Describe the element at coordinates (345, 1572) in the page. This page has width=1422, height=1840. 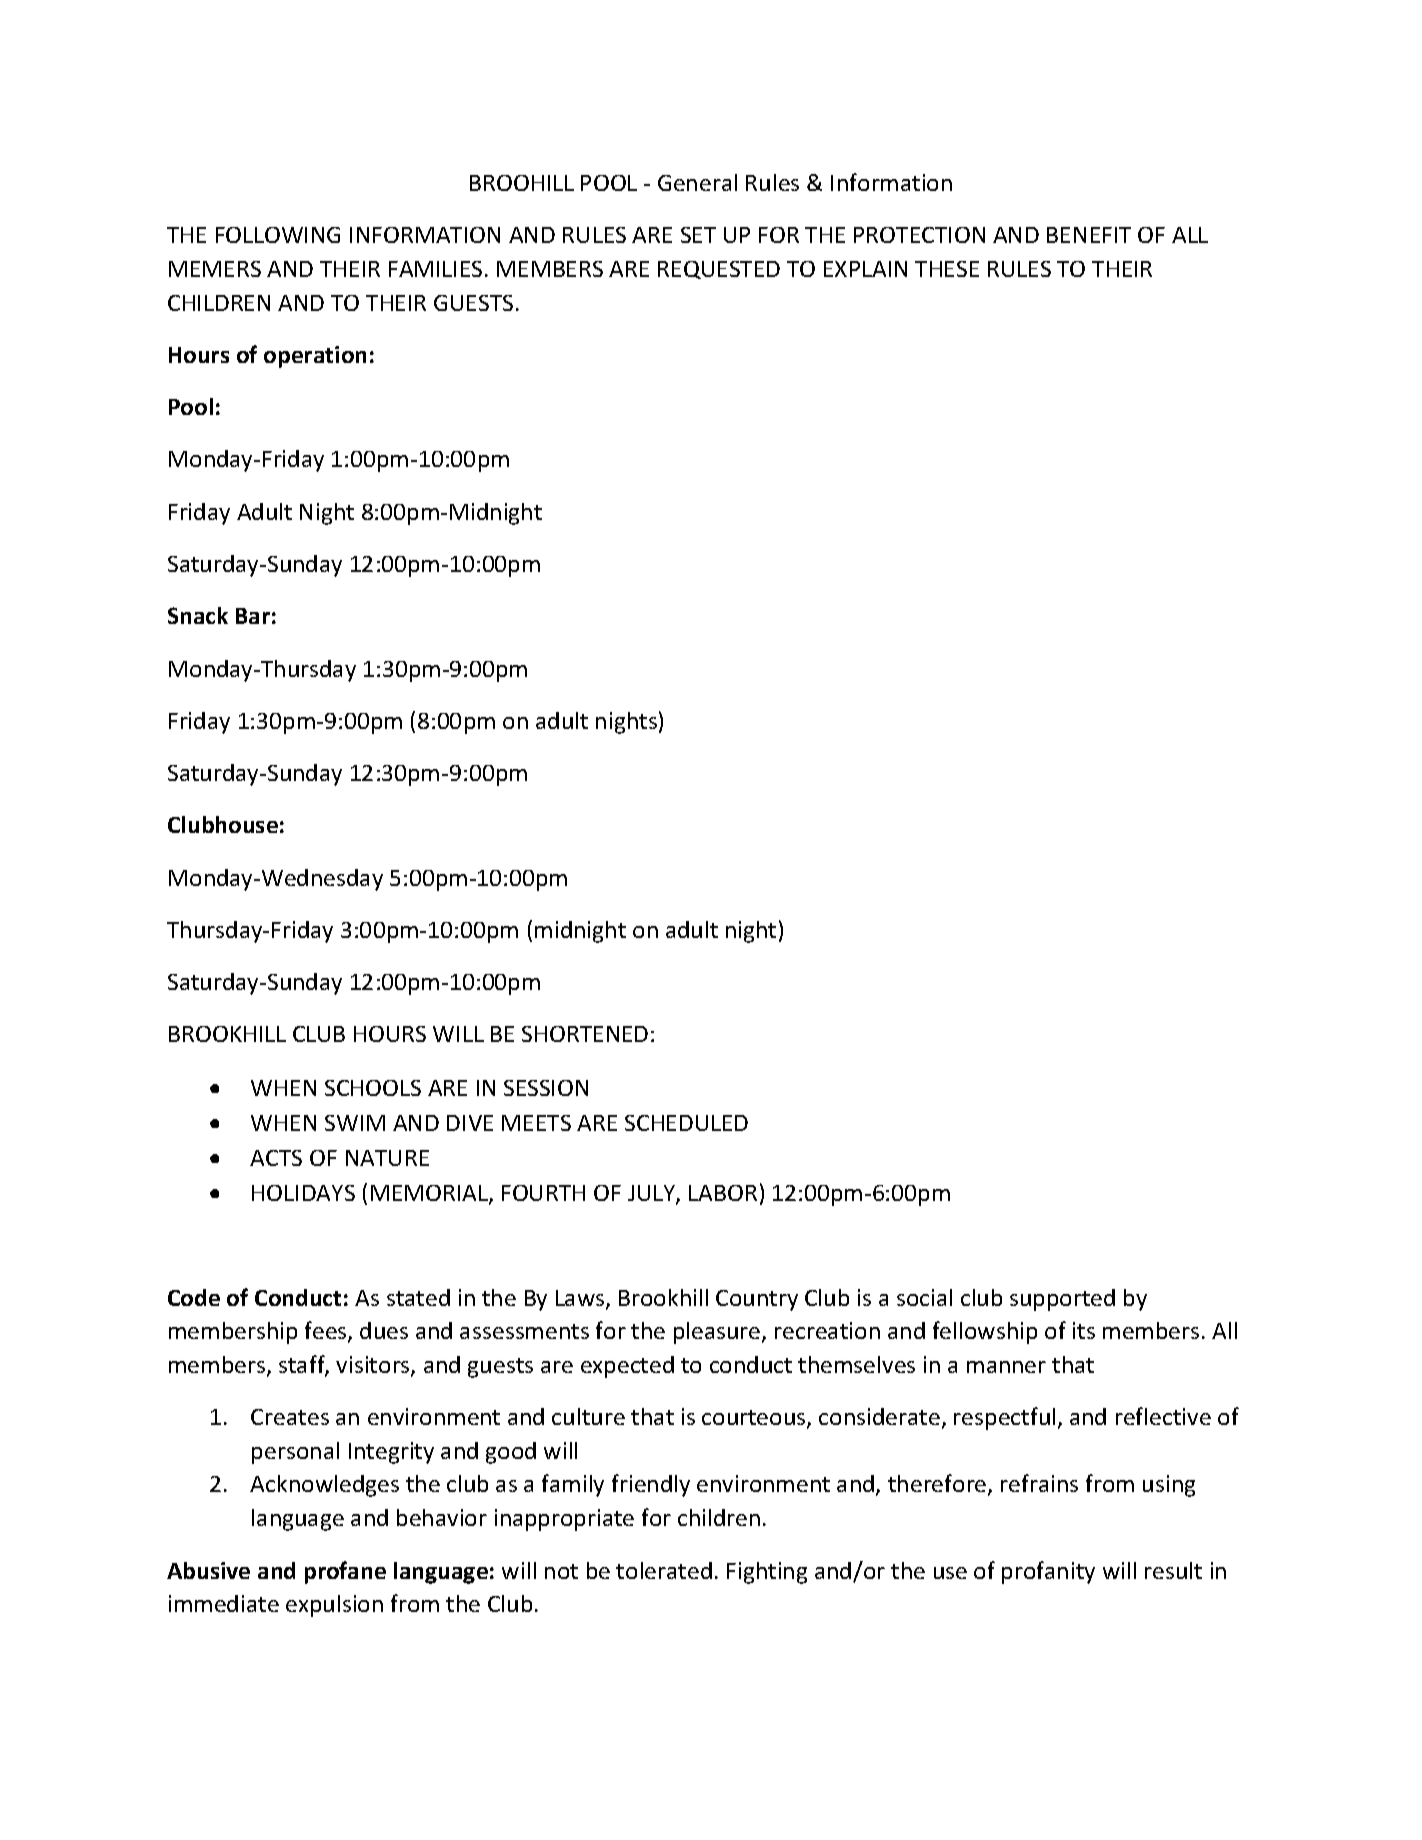
I see `profane` at that location.
